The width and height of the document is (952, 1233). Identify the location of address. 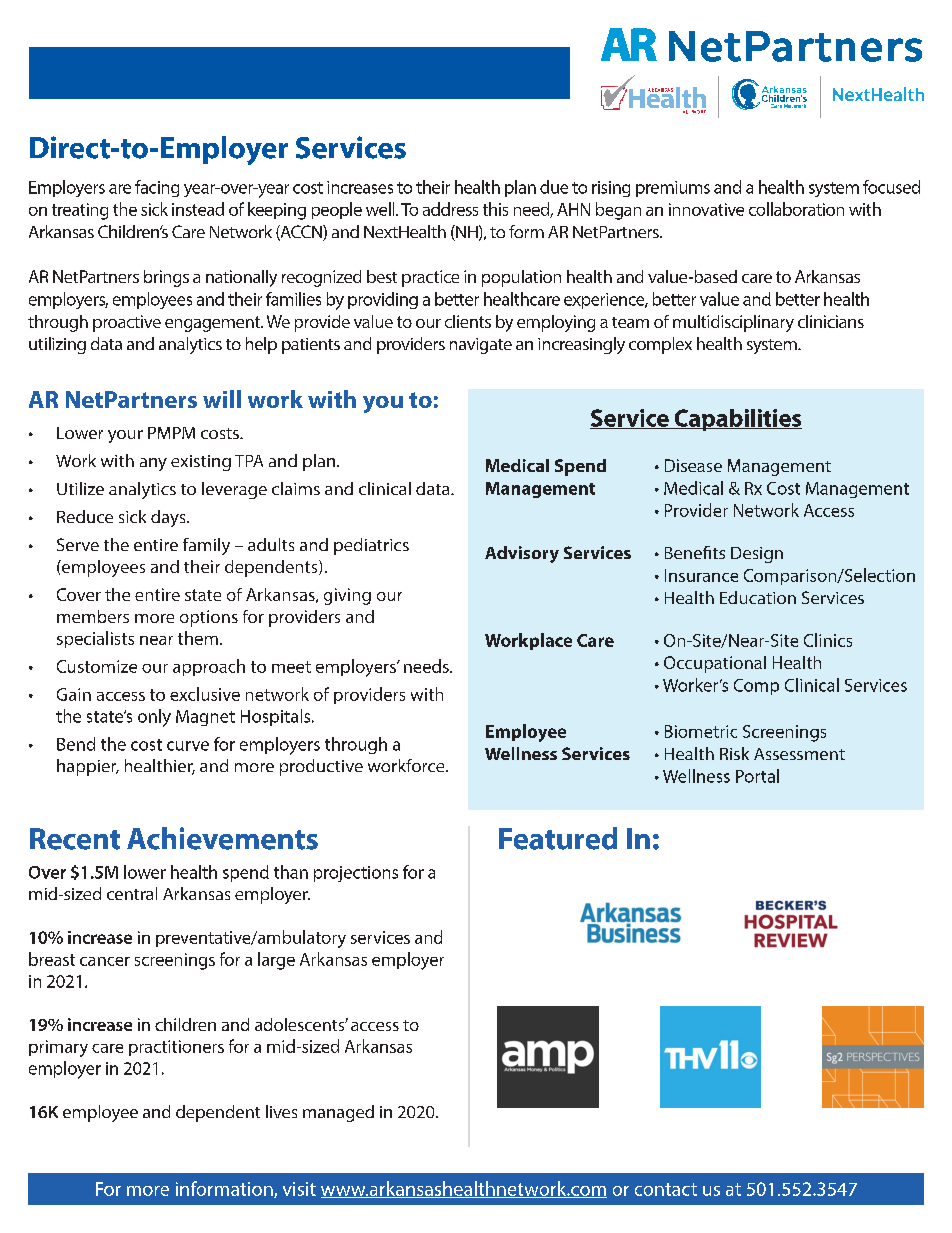
(450, 209).
